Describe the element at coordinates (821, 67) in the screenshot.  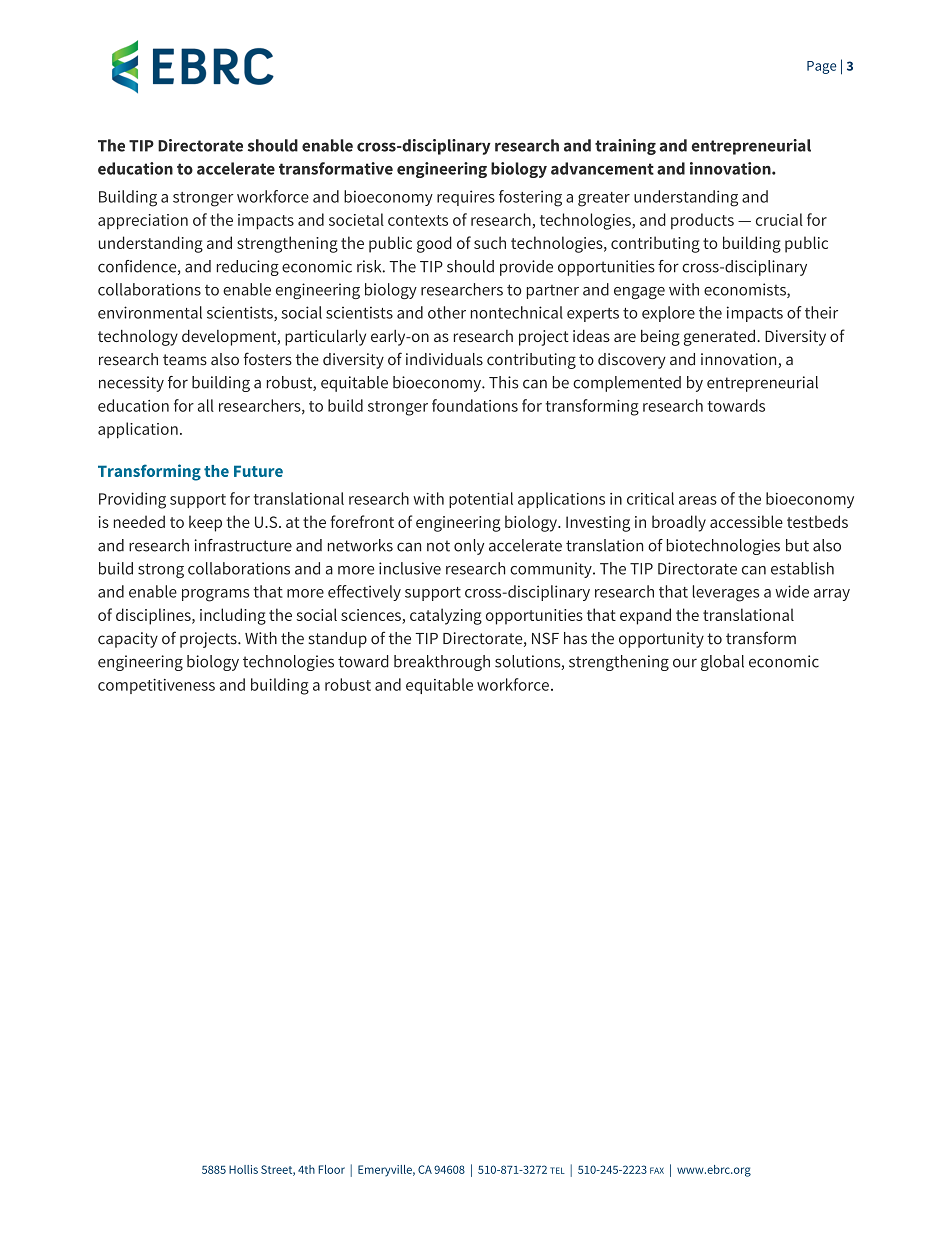
I see `Page` at that location.
